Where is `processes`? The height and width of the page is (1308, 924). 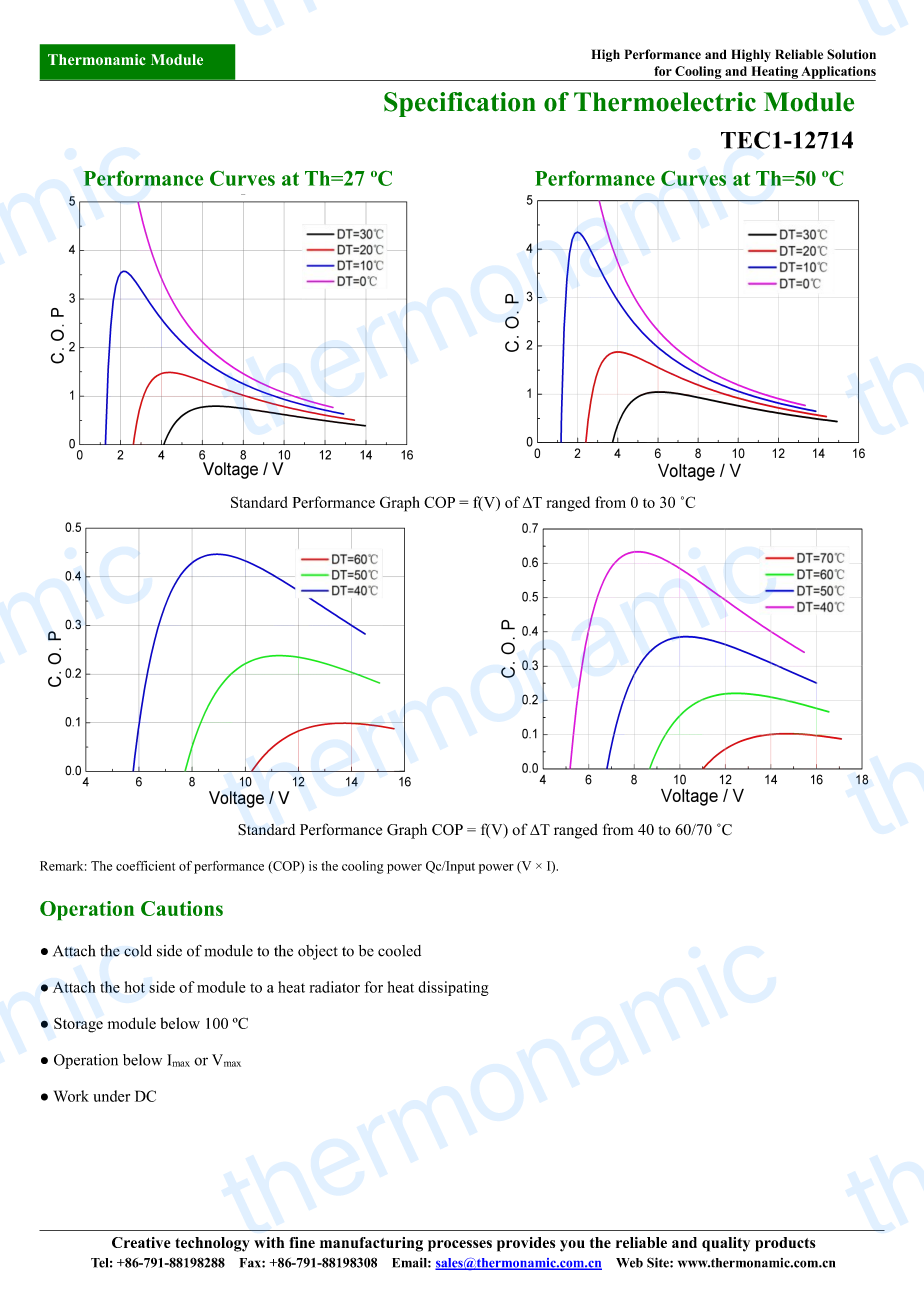
processes is located at coordinates (460, 1246).
